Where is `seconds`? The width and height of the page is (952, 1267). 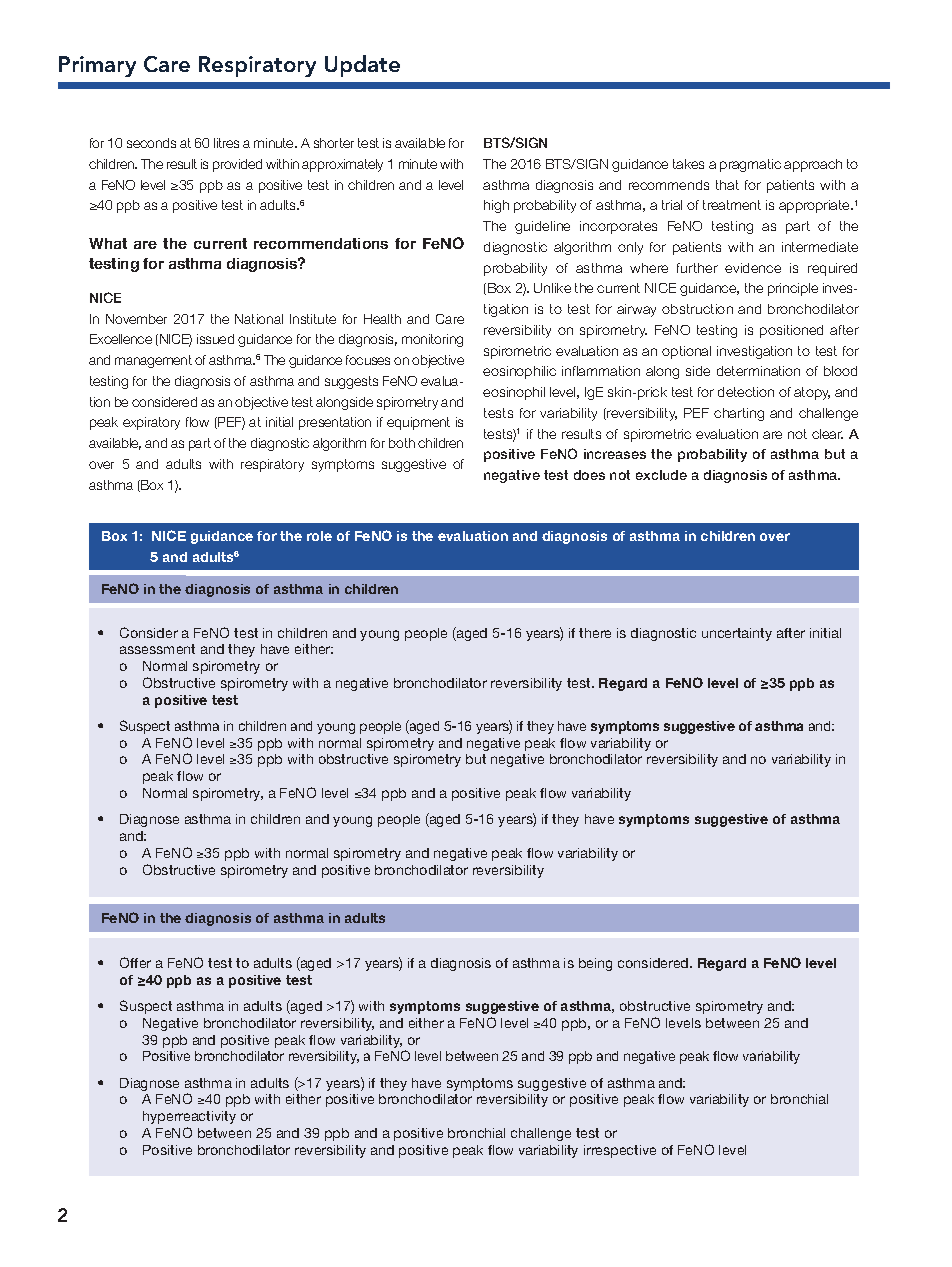 seconds is located at coordinates (151, 143).
